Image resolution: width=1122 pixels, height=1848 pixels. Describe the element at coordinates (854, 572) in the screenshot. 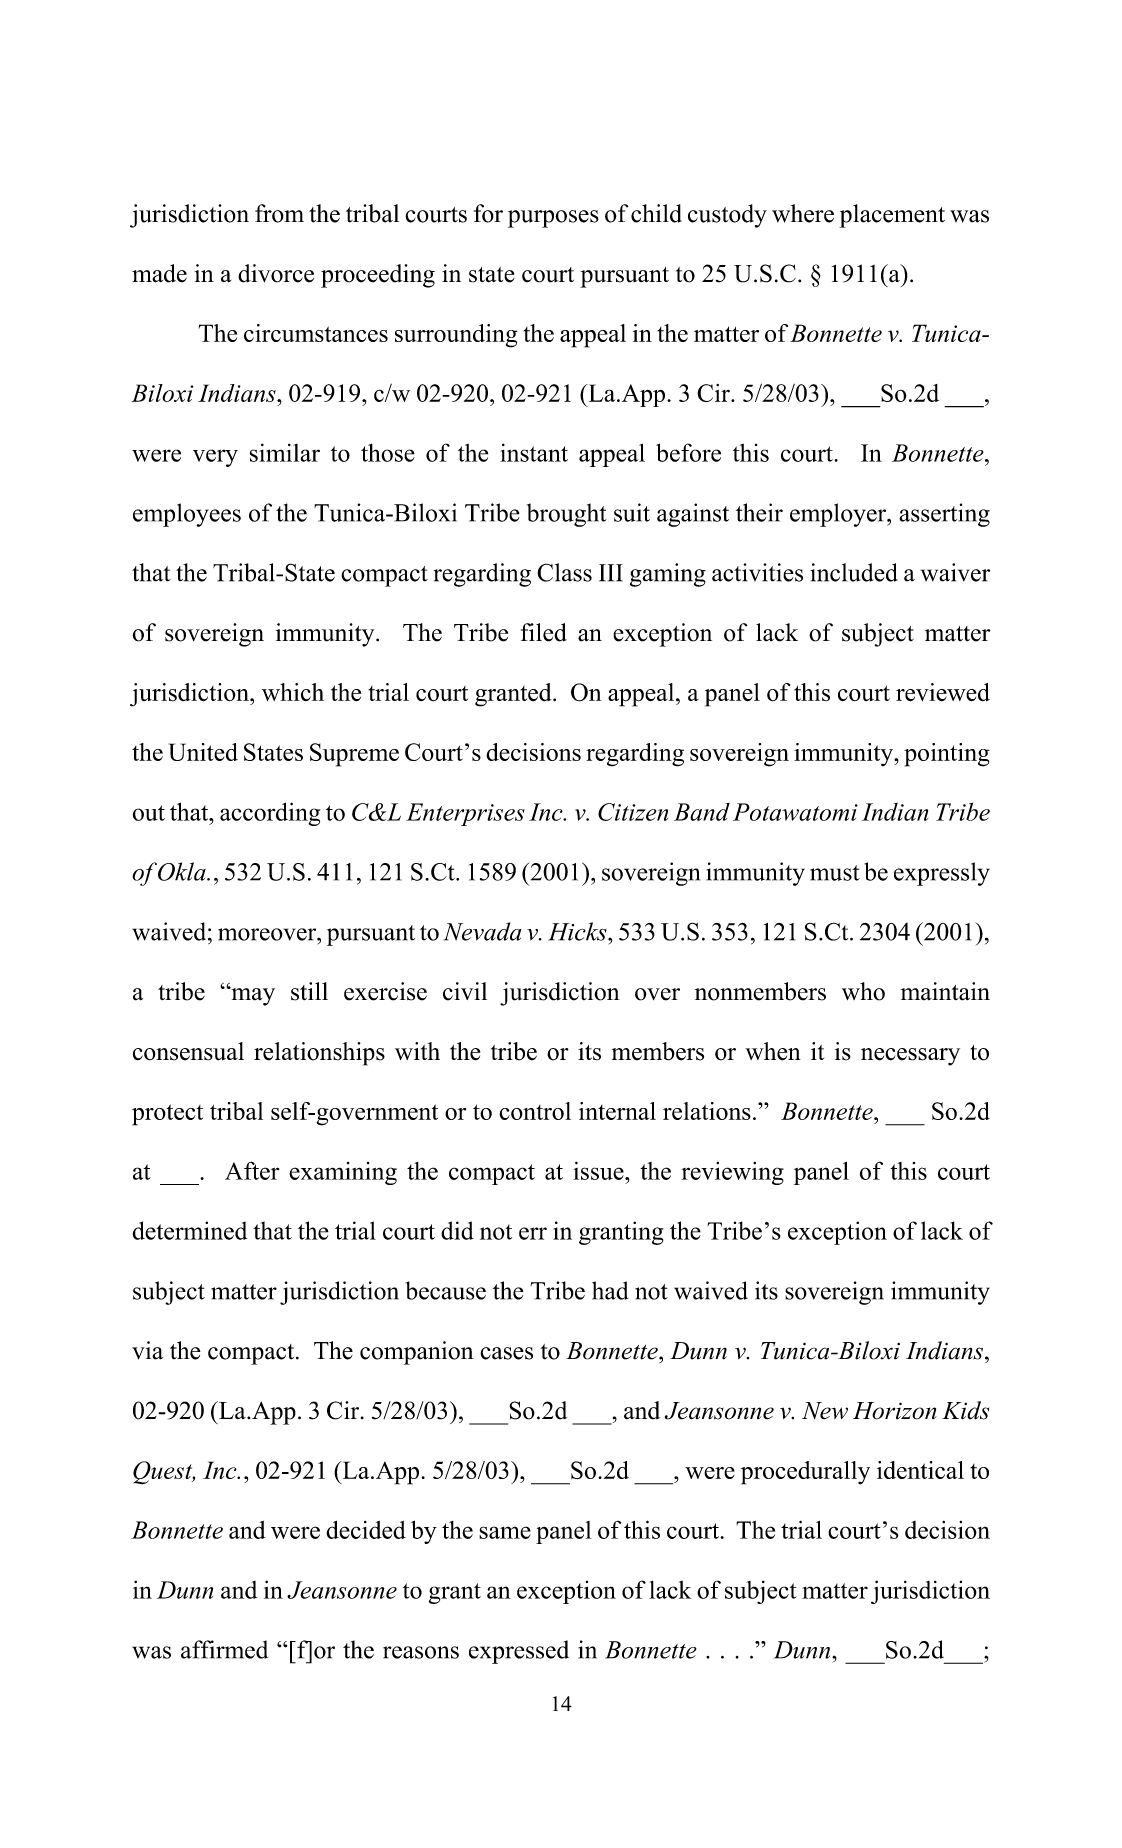

I see `included` at that location.
